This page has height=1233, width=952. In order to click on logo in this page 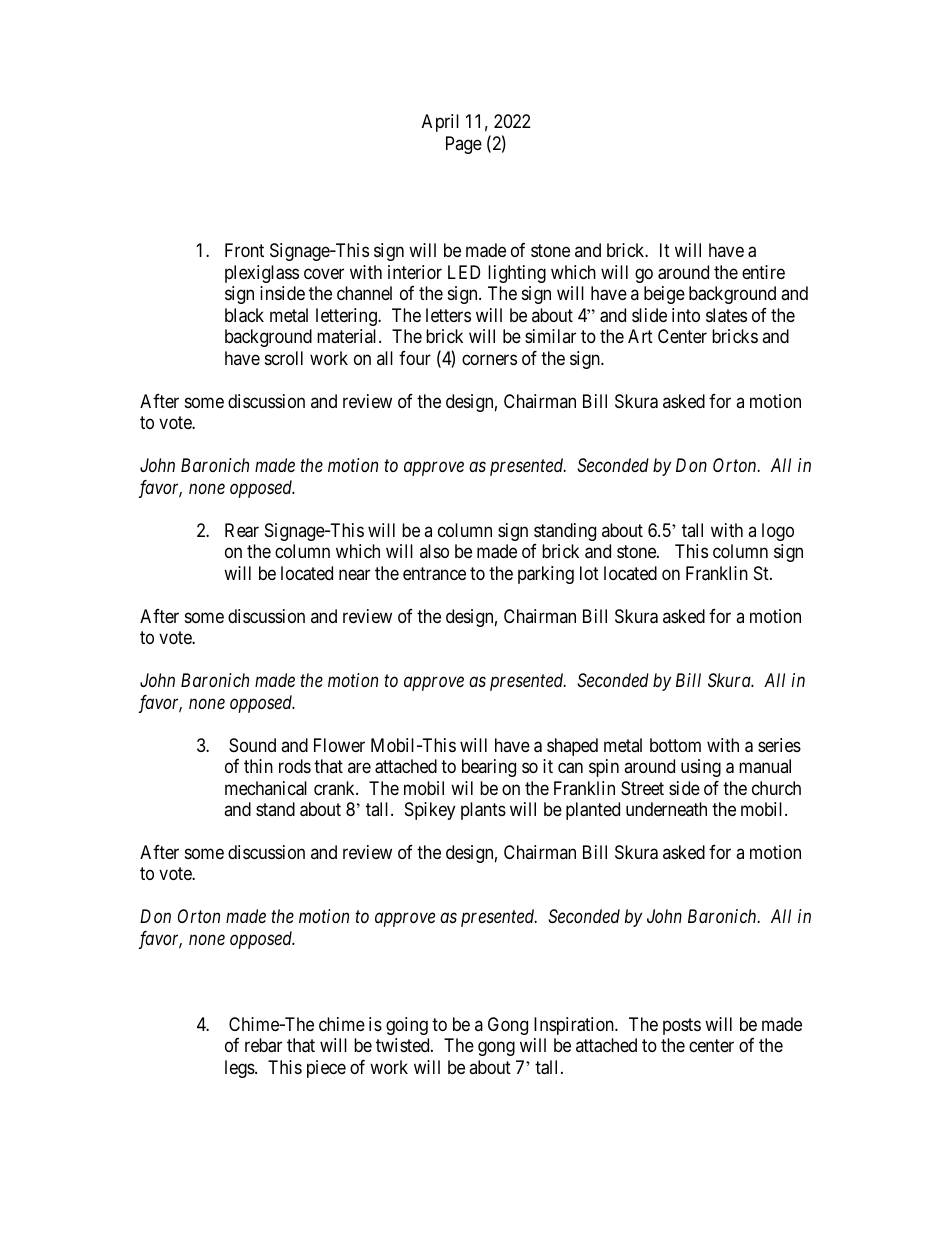, I will do `click(778, 532)`.
